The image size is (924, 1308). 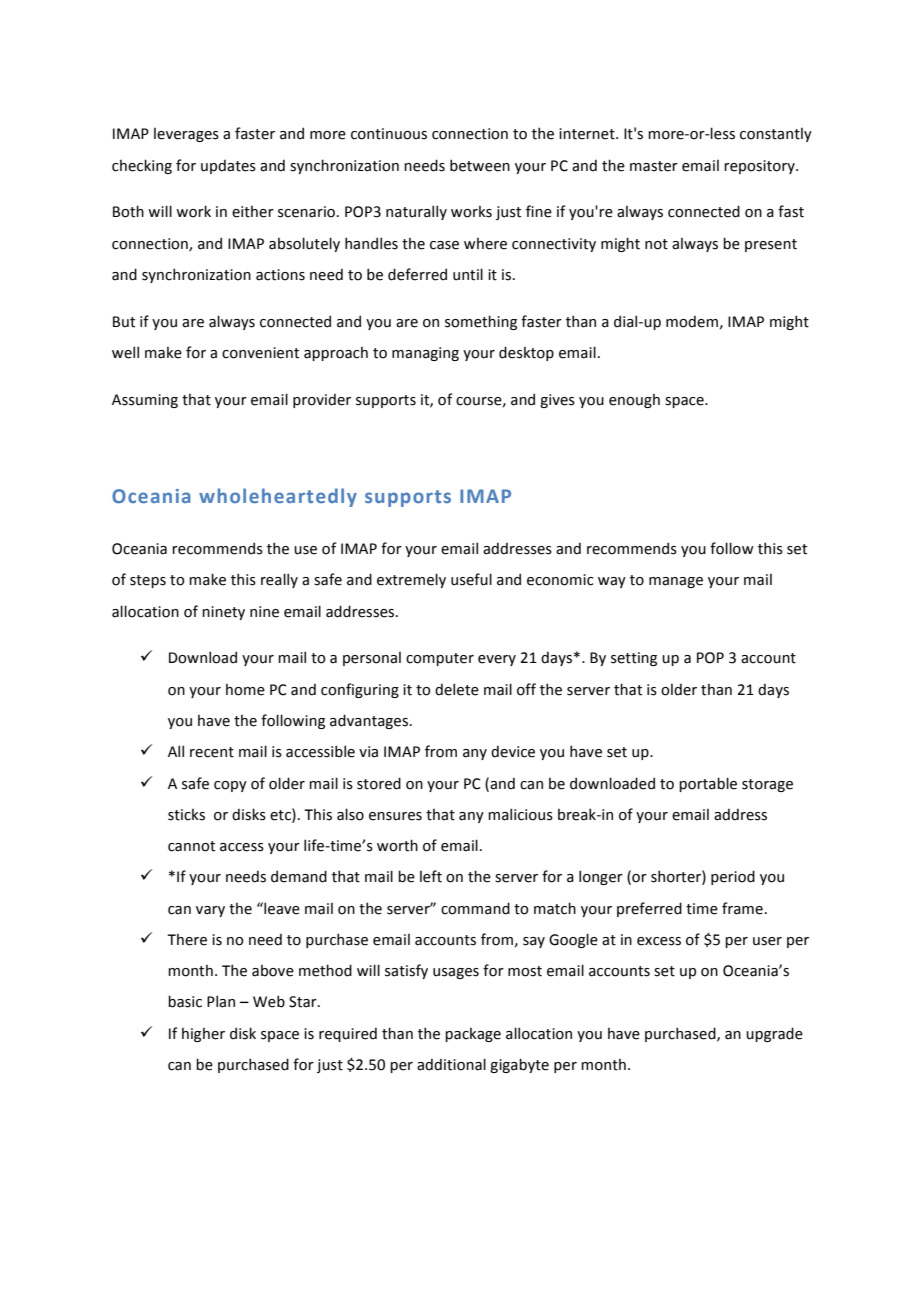 I want to click on manage, so click(x=676, y=582).
